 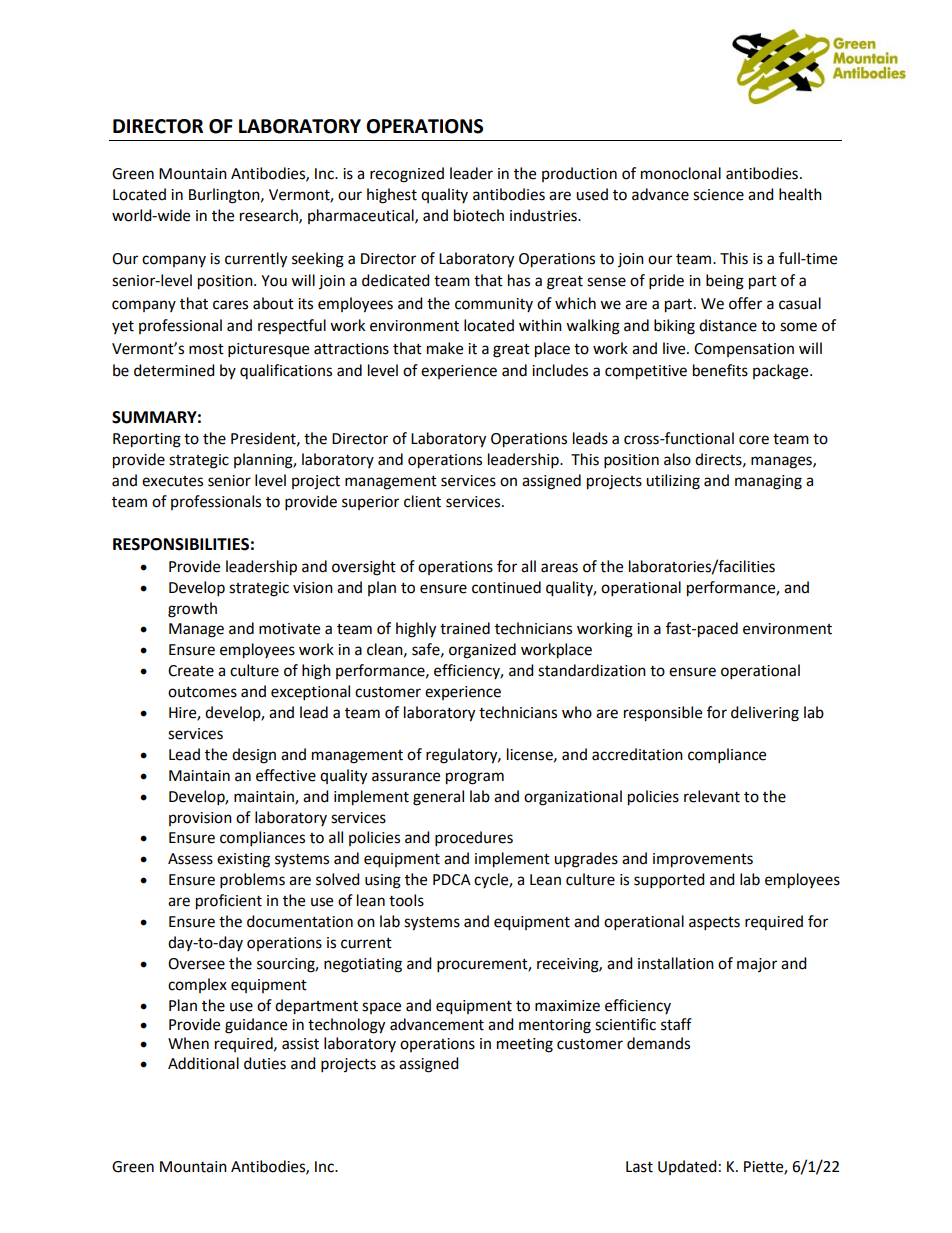 I want to click on Create, so click(x=191, y=671).
